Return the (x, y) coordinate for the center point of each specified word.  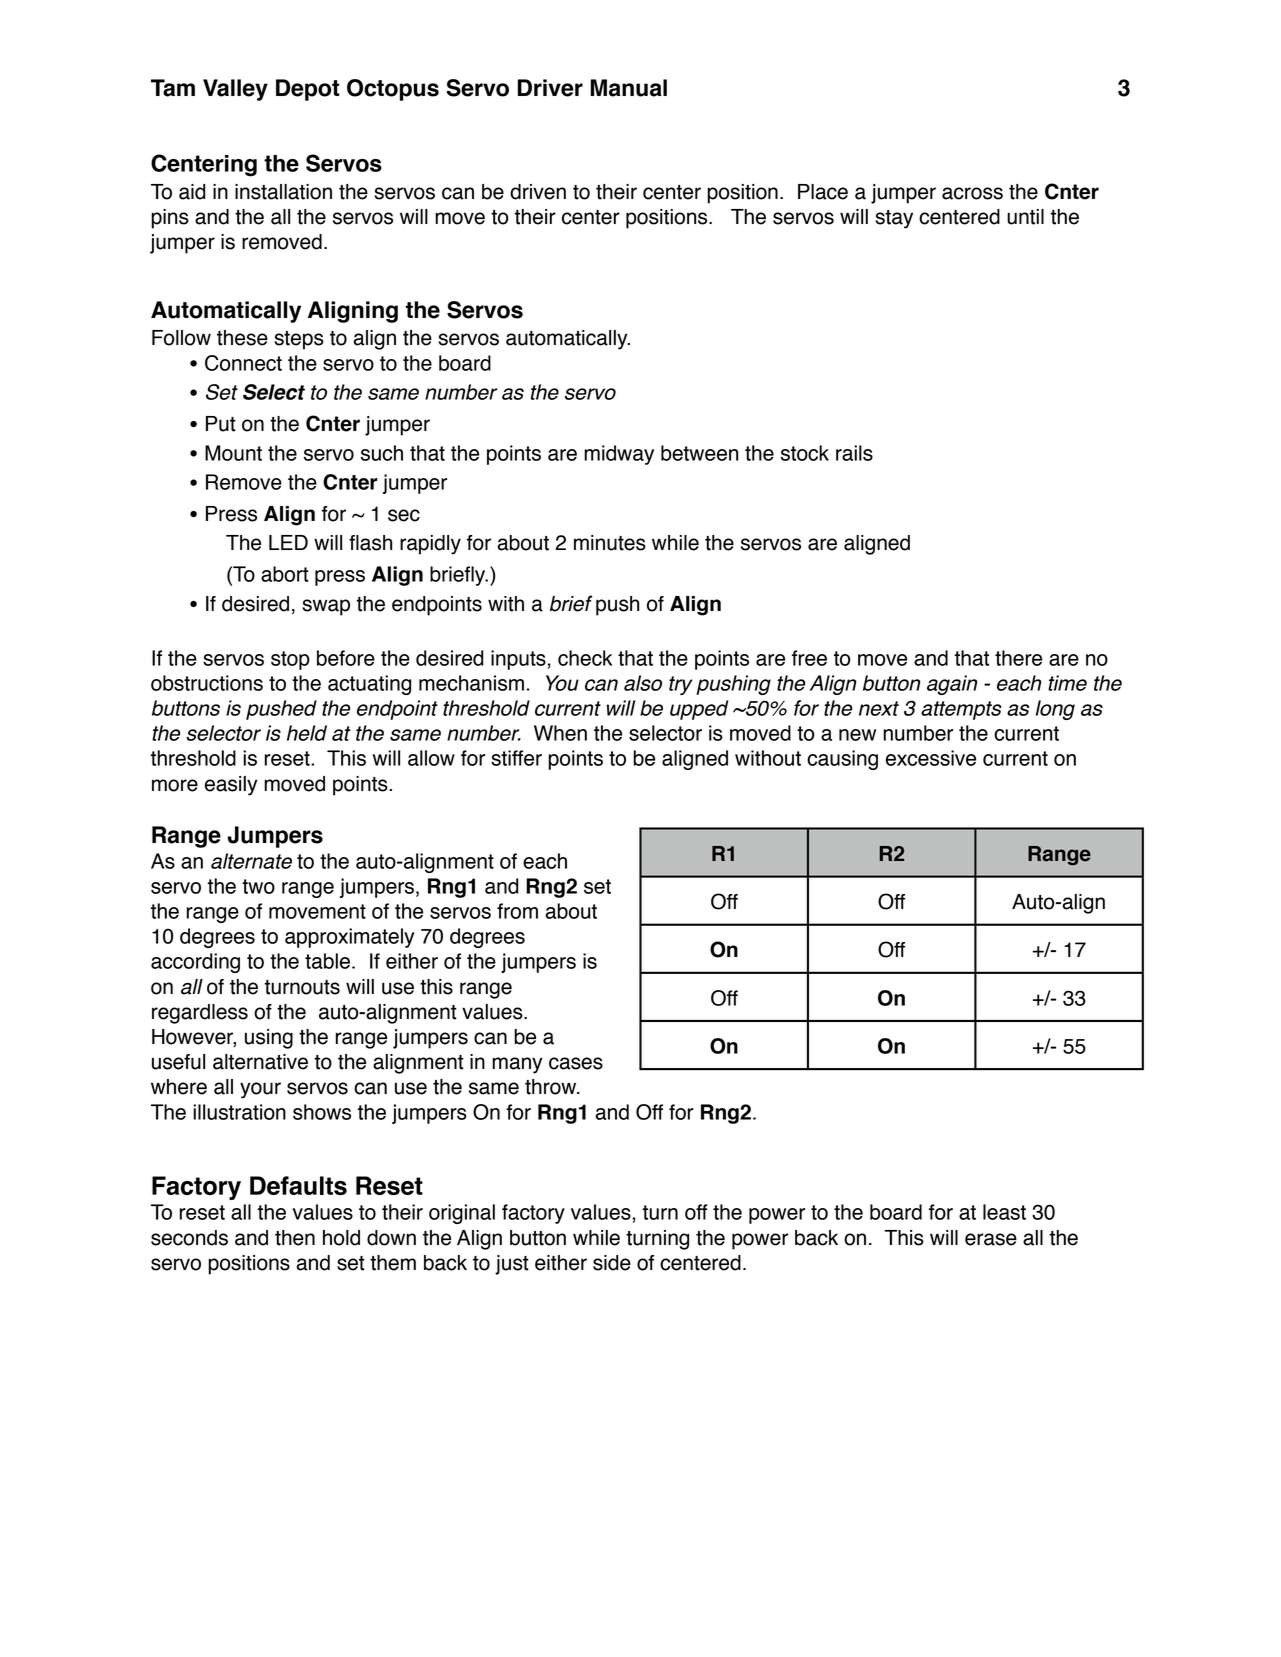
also (643, 683)
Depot (308, 90)
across (972, 193)
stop (290, 660)
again (952, 685)
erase (991, 1239)
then (295, 1238)
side (612, 1263)
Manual (628, 88)
